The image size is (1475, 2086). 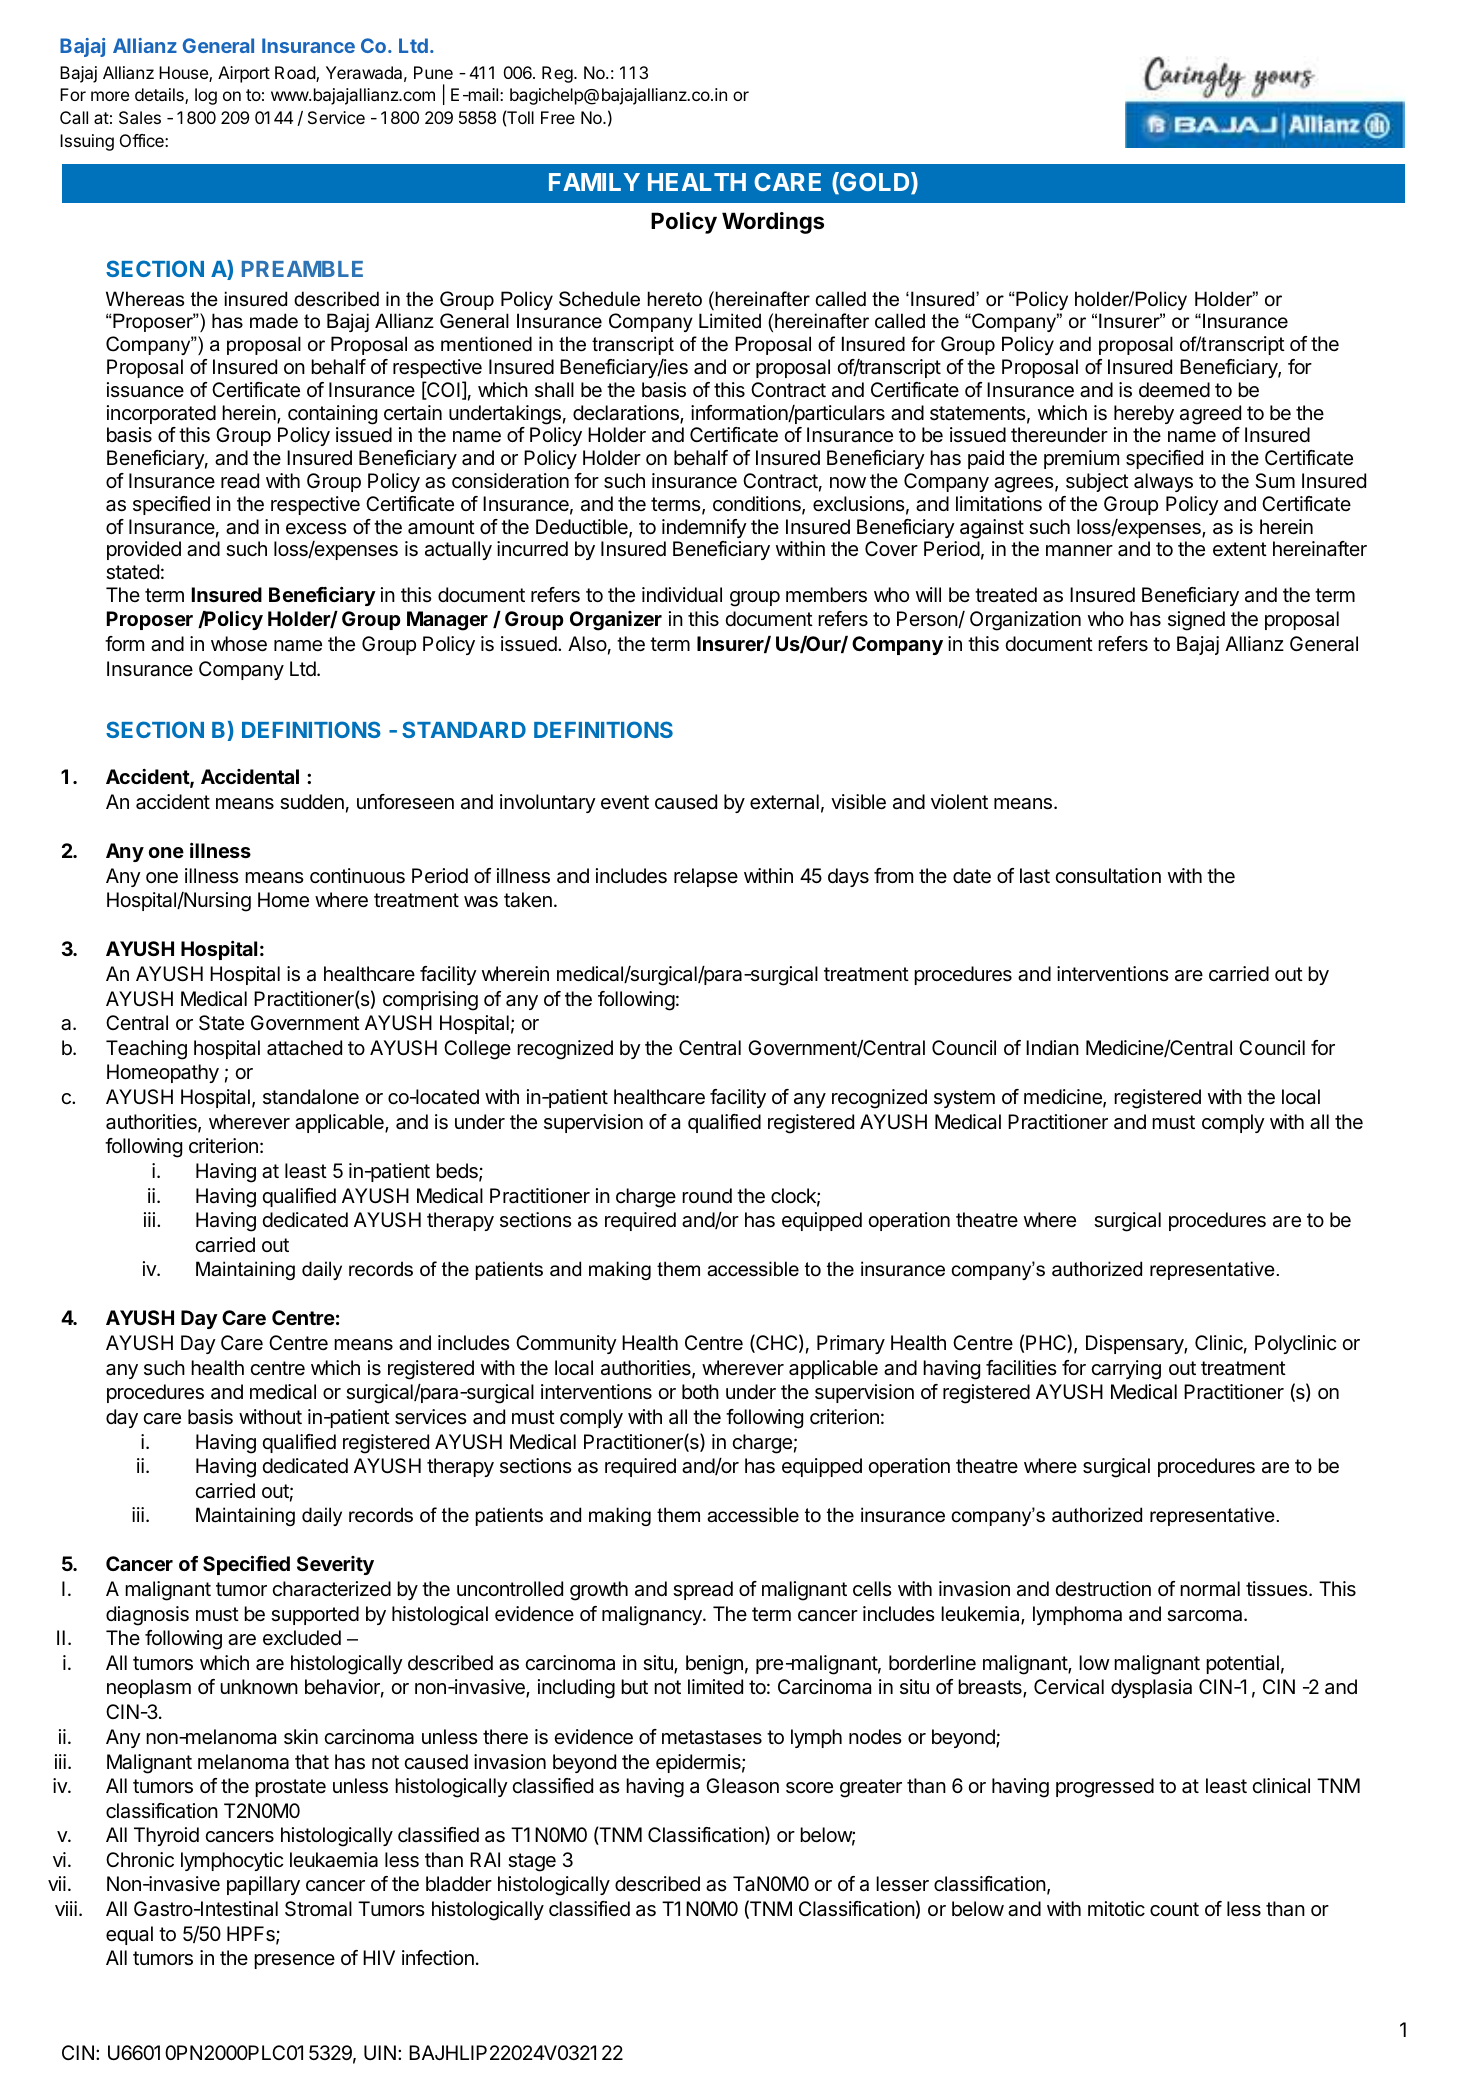 I want to click on Teaching, so click(x=146, y=1050).
